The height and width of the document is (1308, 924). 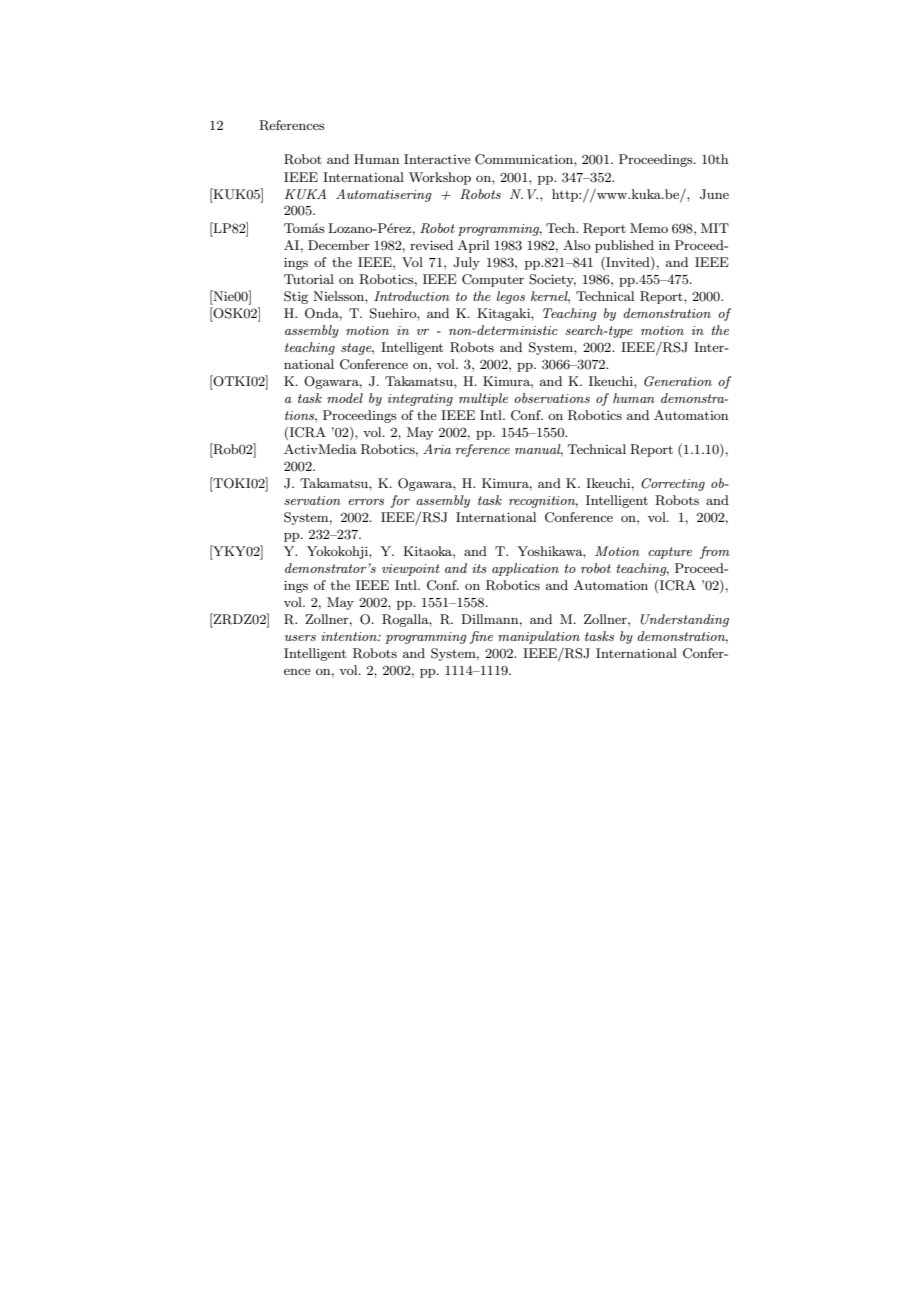 I want to click on Invited, so click(x=628, y=262).
